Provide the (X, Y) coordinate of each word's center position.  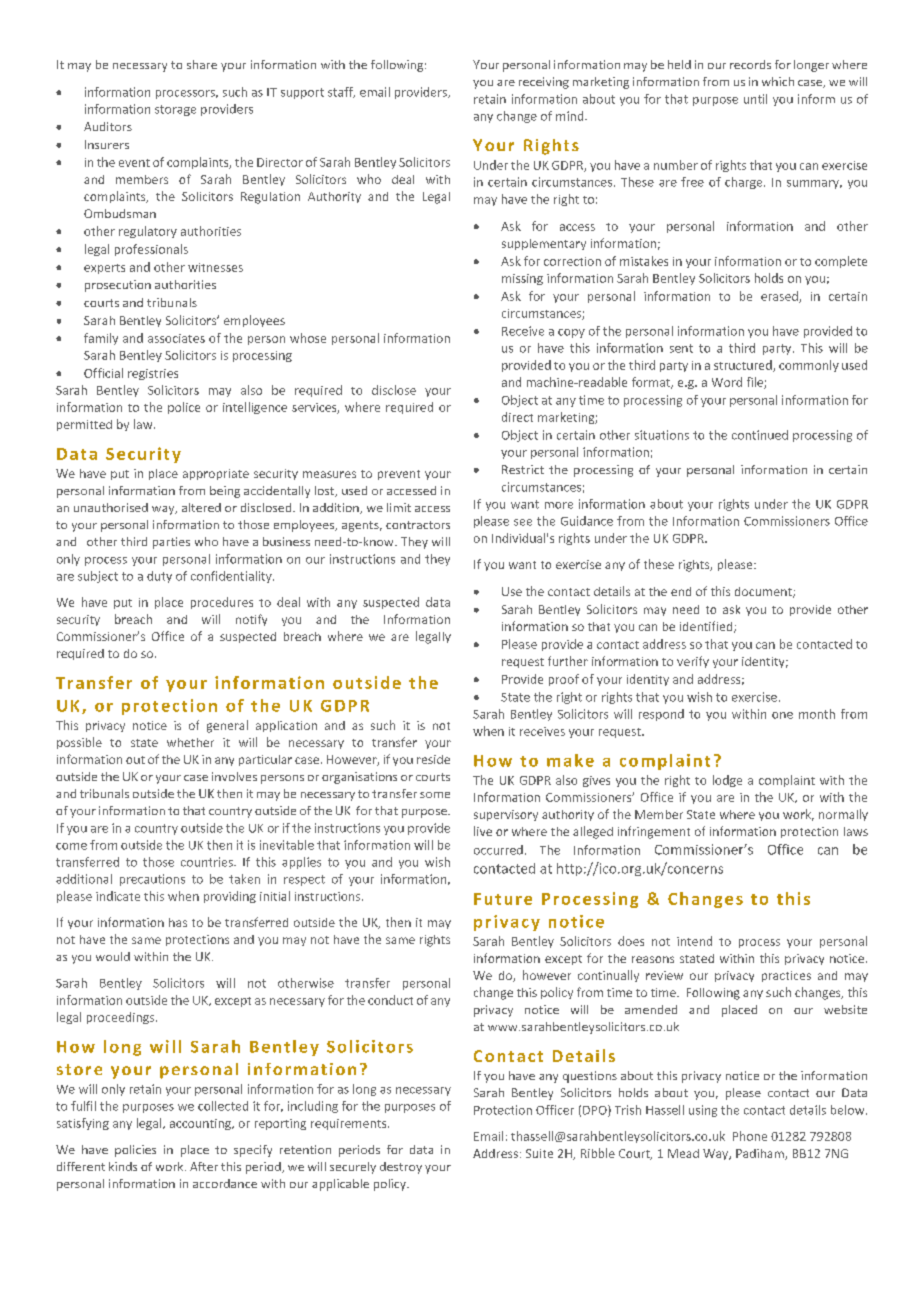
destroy (401, 1168)
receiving (544, 83)
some (435, 795)
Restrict (523, 469)
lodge (727, 781)
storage (175, 110)
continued (760, 435)
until (755, 99)
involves (234, 776)
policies (135, 1151)
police (184, 408)
